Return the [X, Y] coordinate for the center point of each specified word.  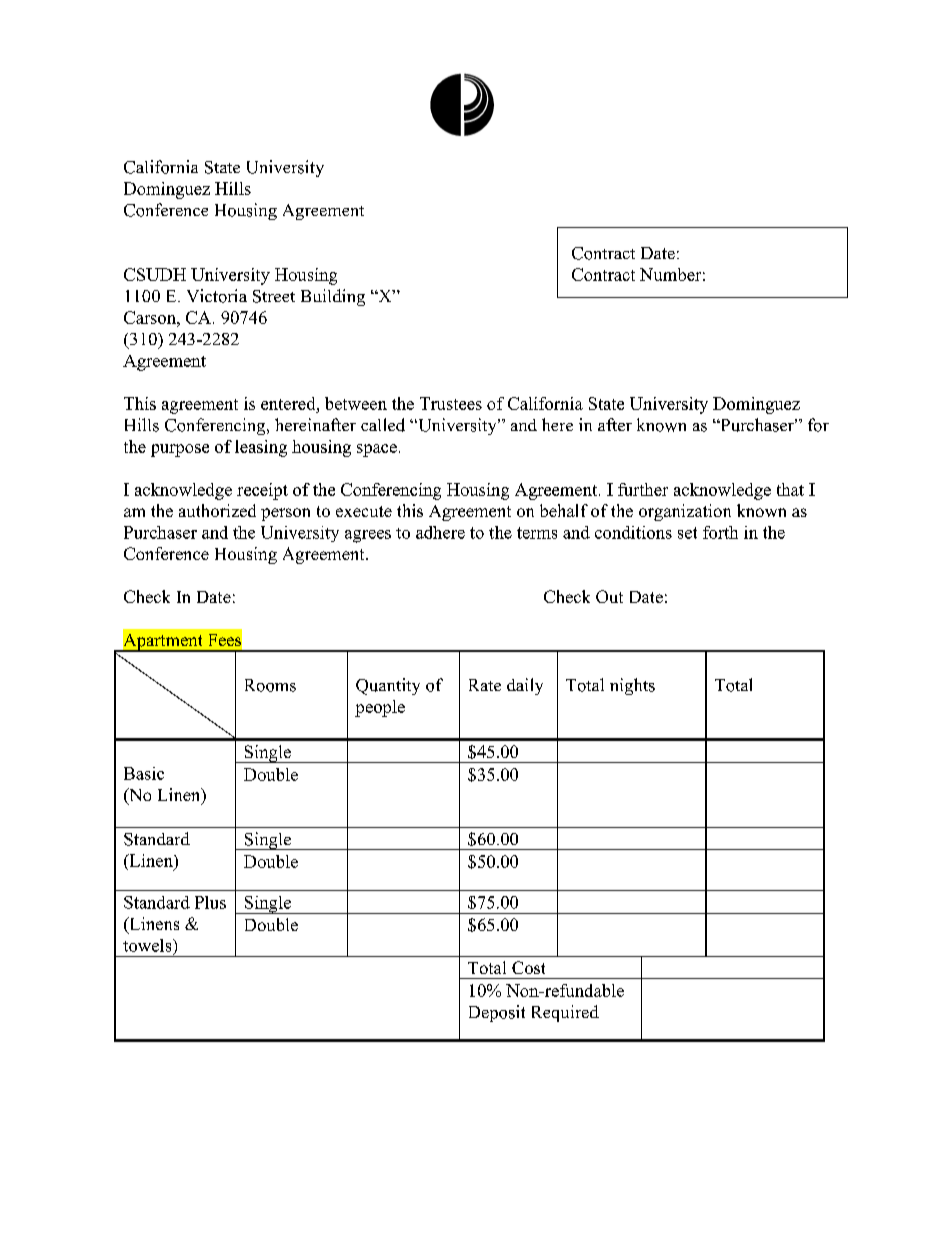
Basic [144, 773]
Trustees [451, 403]
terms [537, 533]
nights [632, 686]
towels [148, 945]
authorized [217, 510]
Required [565, 1013]
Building [333, 297]
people [380, 708]
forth [720, 532]
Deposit [497, 1013]
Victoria [217, 296]
